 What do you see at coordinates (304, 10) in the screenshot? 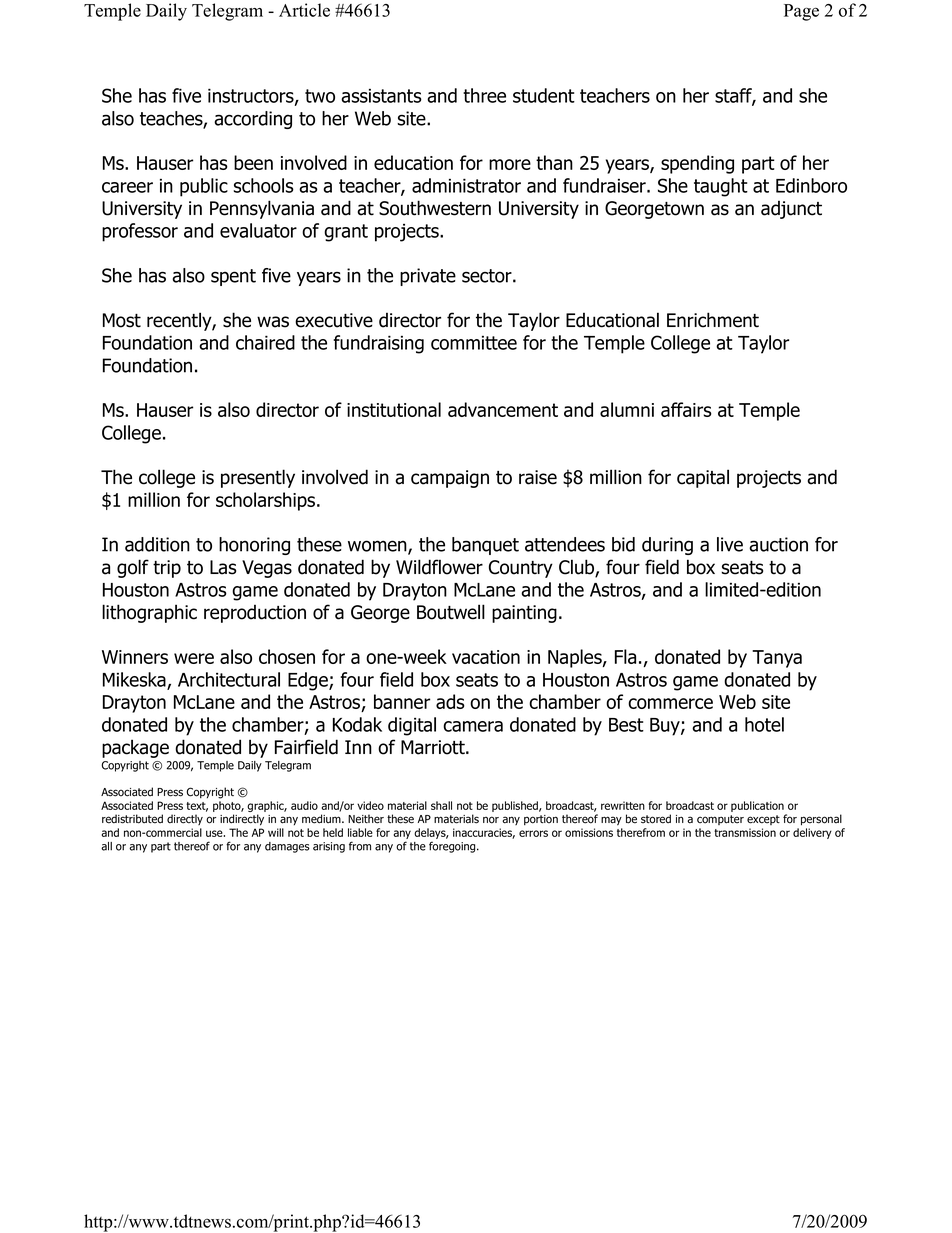
I see `Article` at bounding box center [304, 10].
